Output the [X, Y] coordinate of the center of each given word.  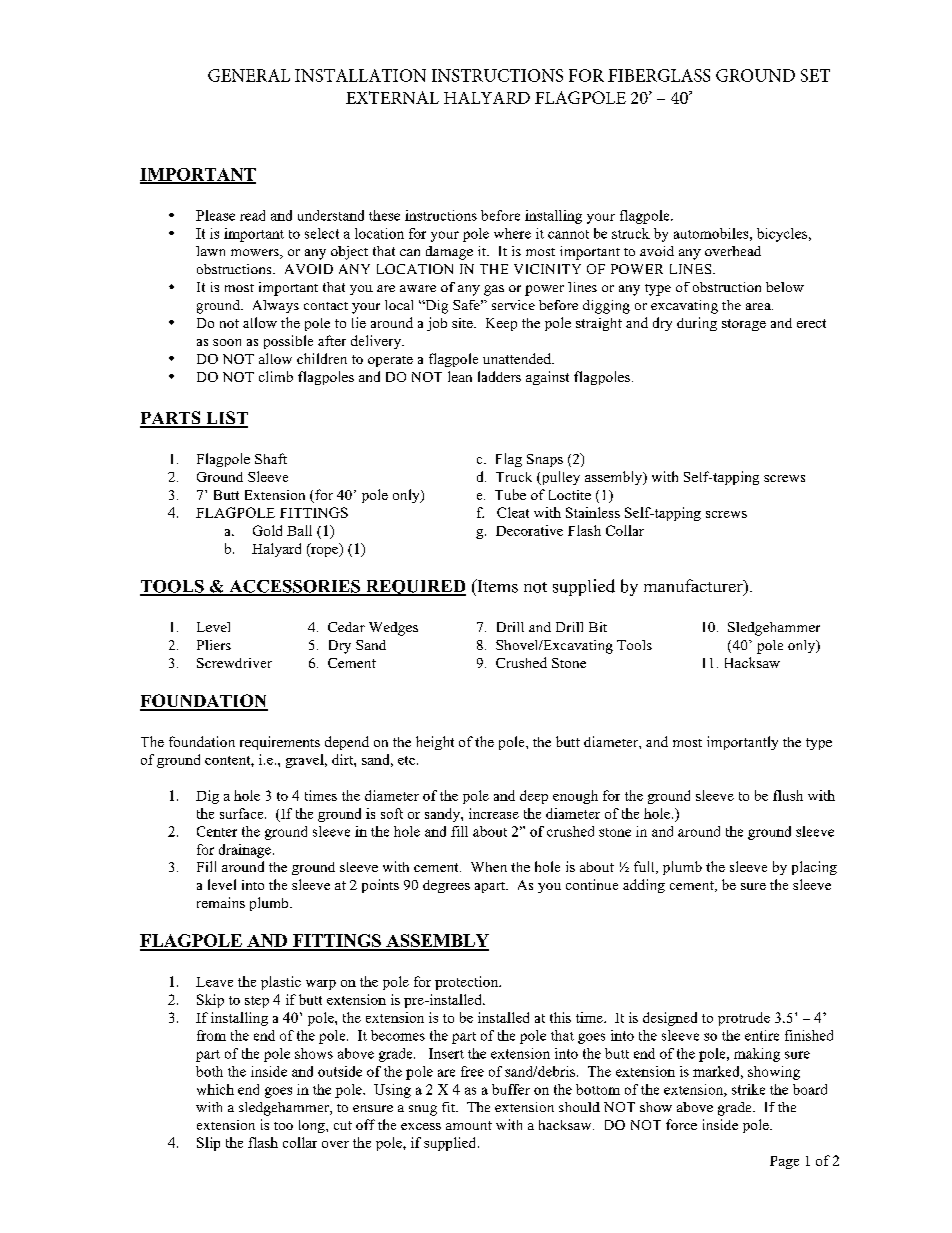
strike [748, 1089]
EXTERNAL [392, 97]
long [313, 1126]
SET [815, 75]
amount [469, 1125]
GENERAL [249, 75]
